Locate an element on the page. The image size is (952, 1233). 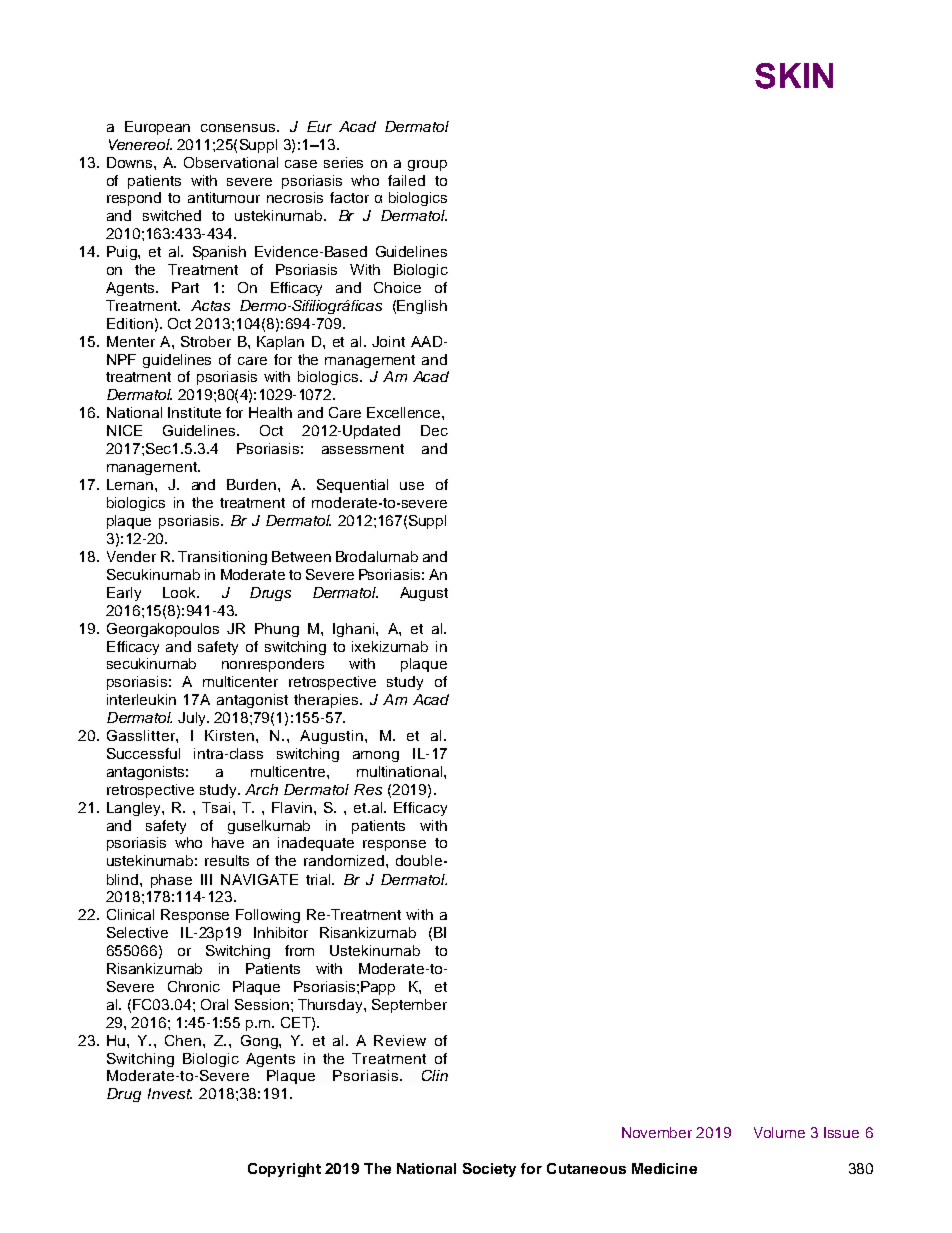
Volume is located at coordinates (779, 1132).
